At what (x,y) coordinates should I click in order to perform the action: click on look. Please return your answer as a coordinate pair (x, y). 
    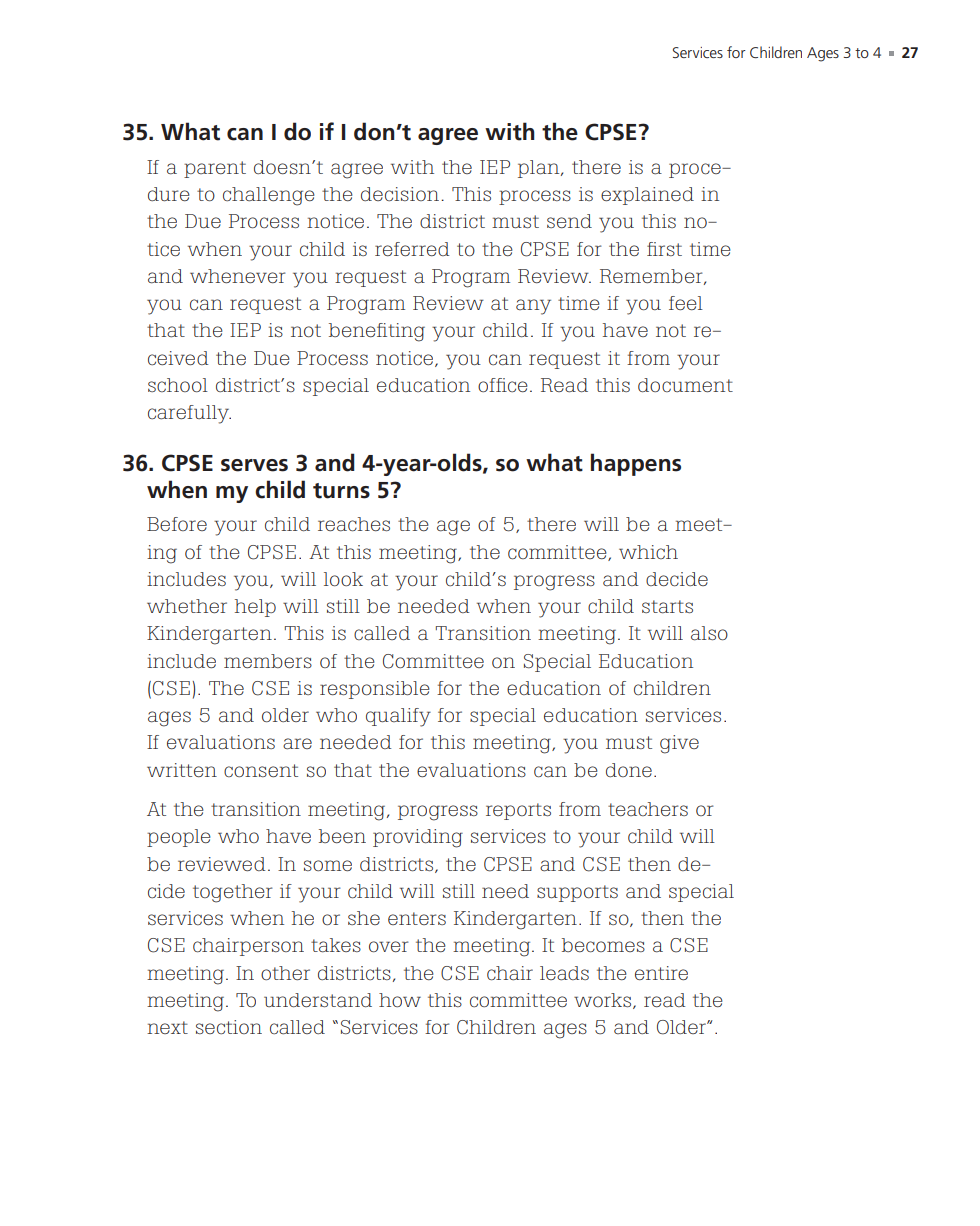
    Looking at the image, I should click on (343, 579).
